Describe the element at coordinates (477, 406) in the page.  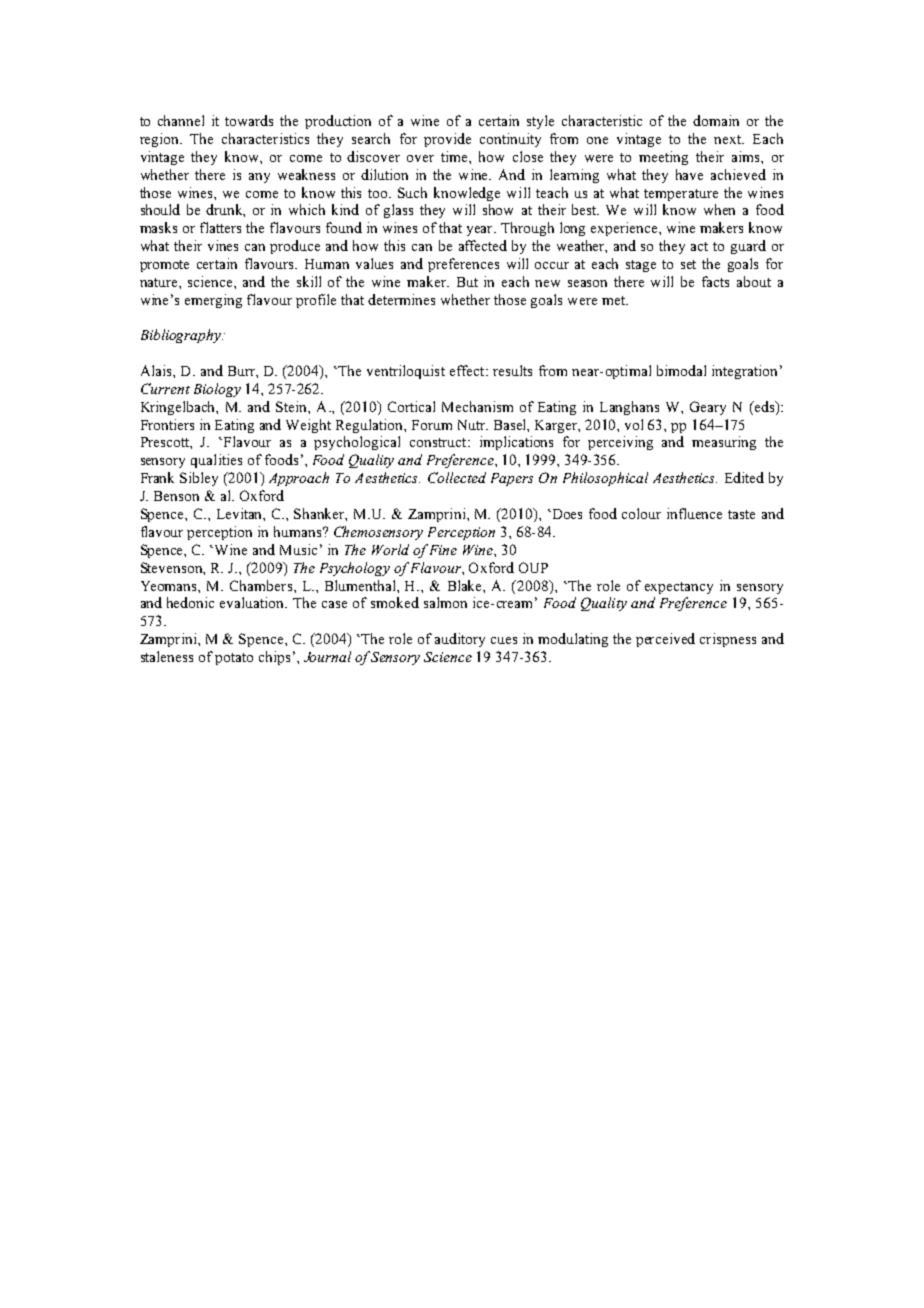
I see `Mechanism` at that location.
